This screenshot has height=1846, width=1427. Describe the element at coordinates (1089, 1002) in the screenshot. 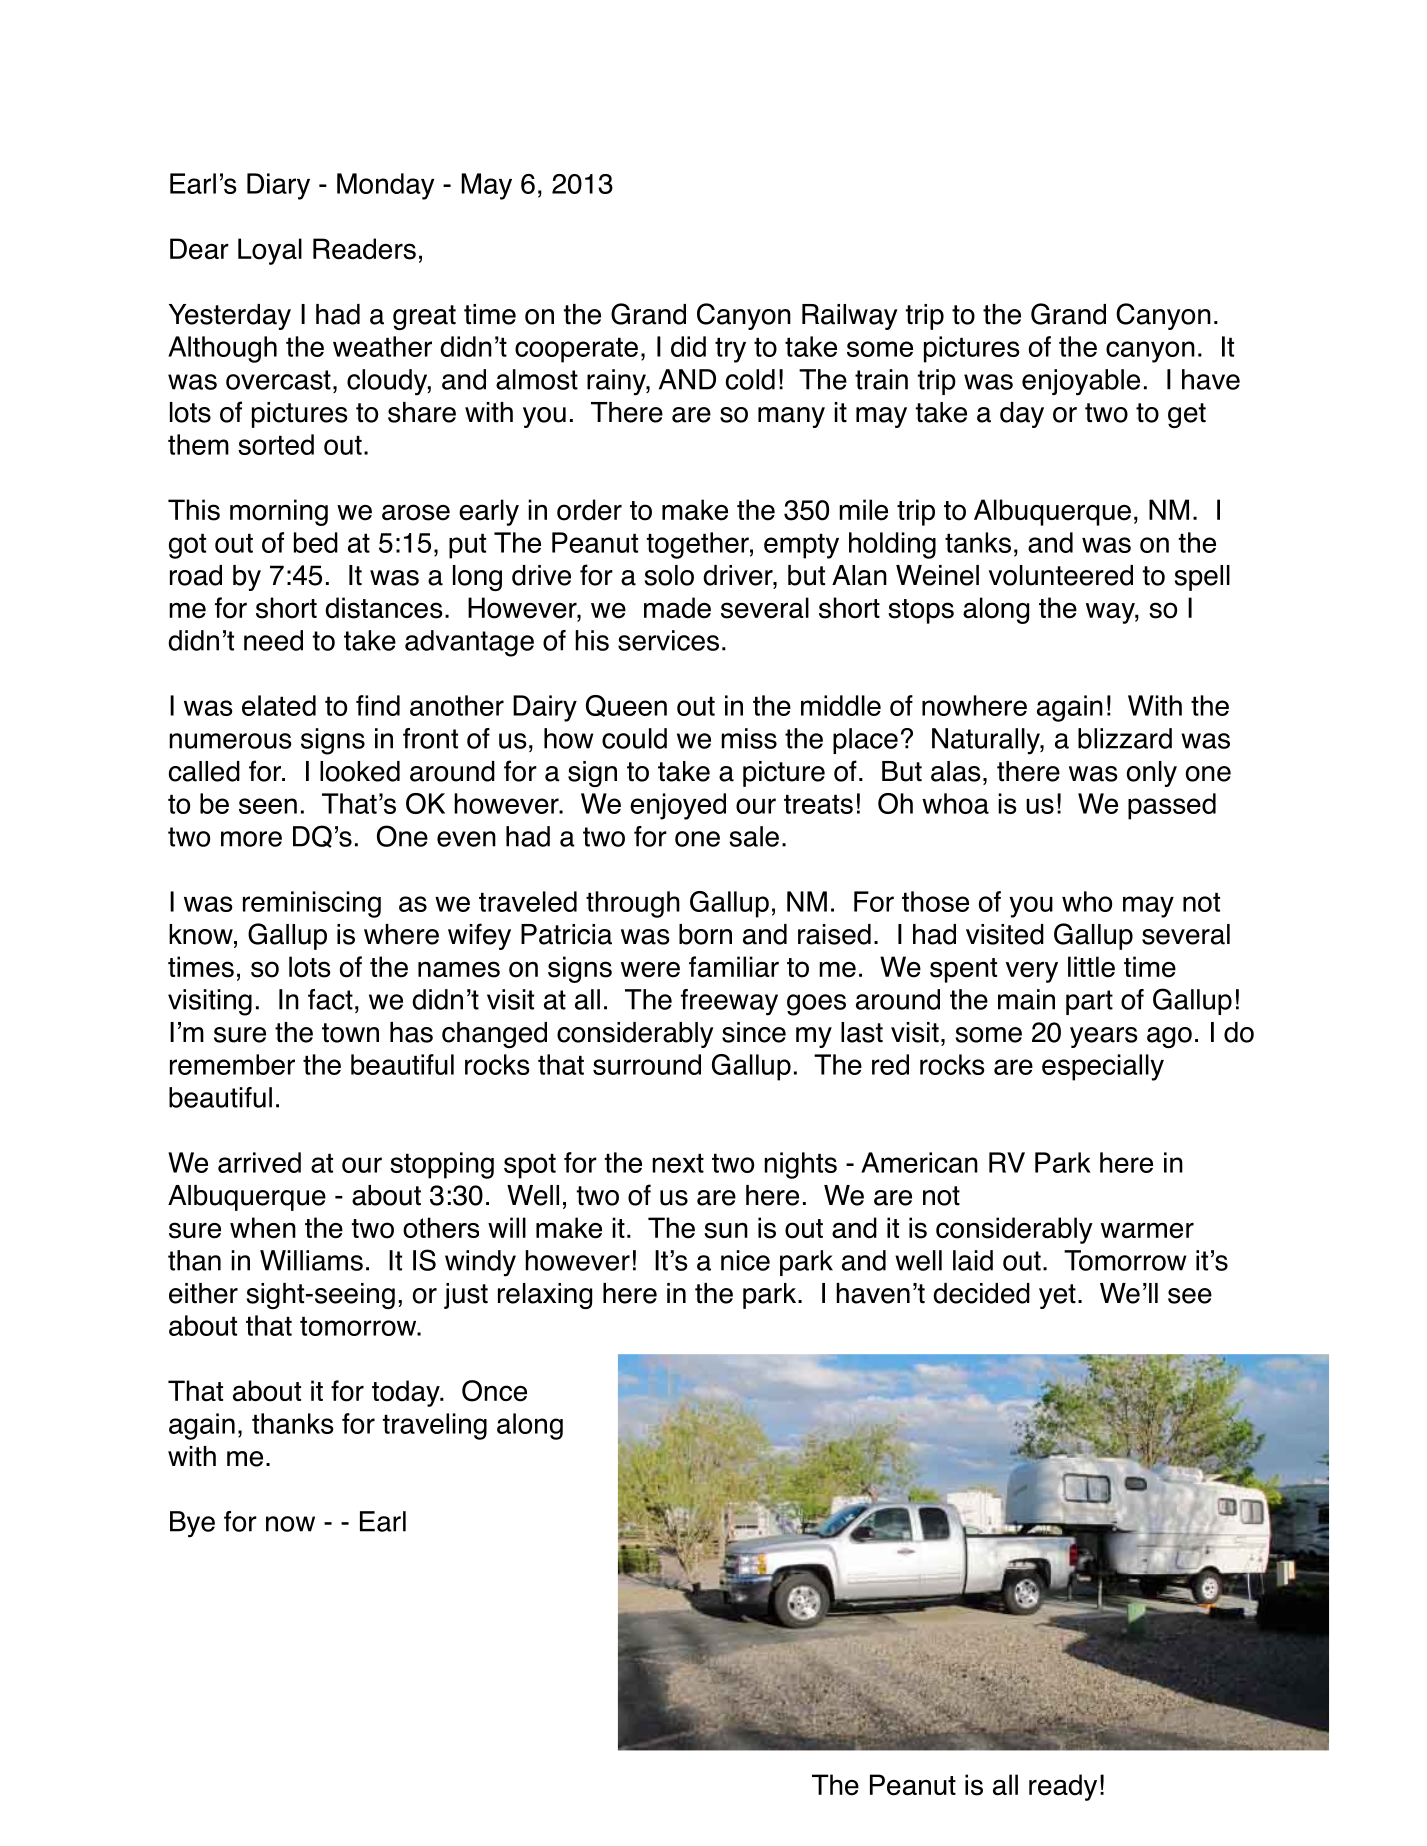

I see `part` at that location.
